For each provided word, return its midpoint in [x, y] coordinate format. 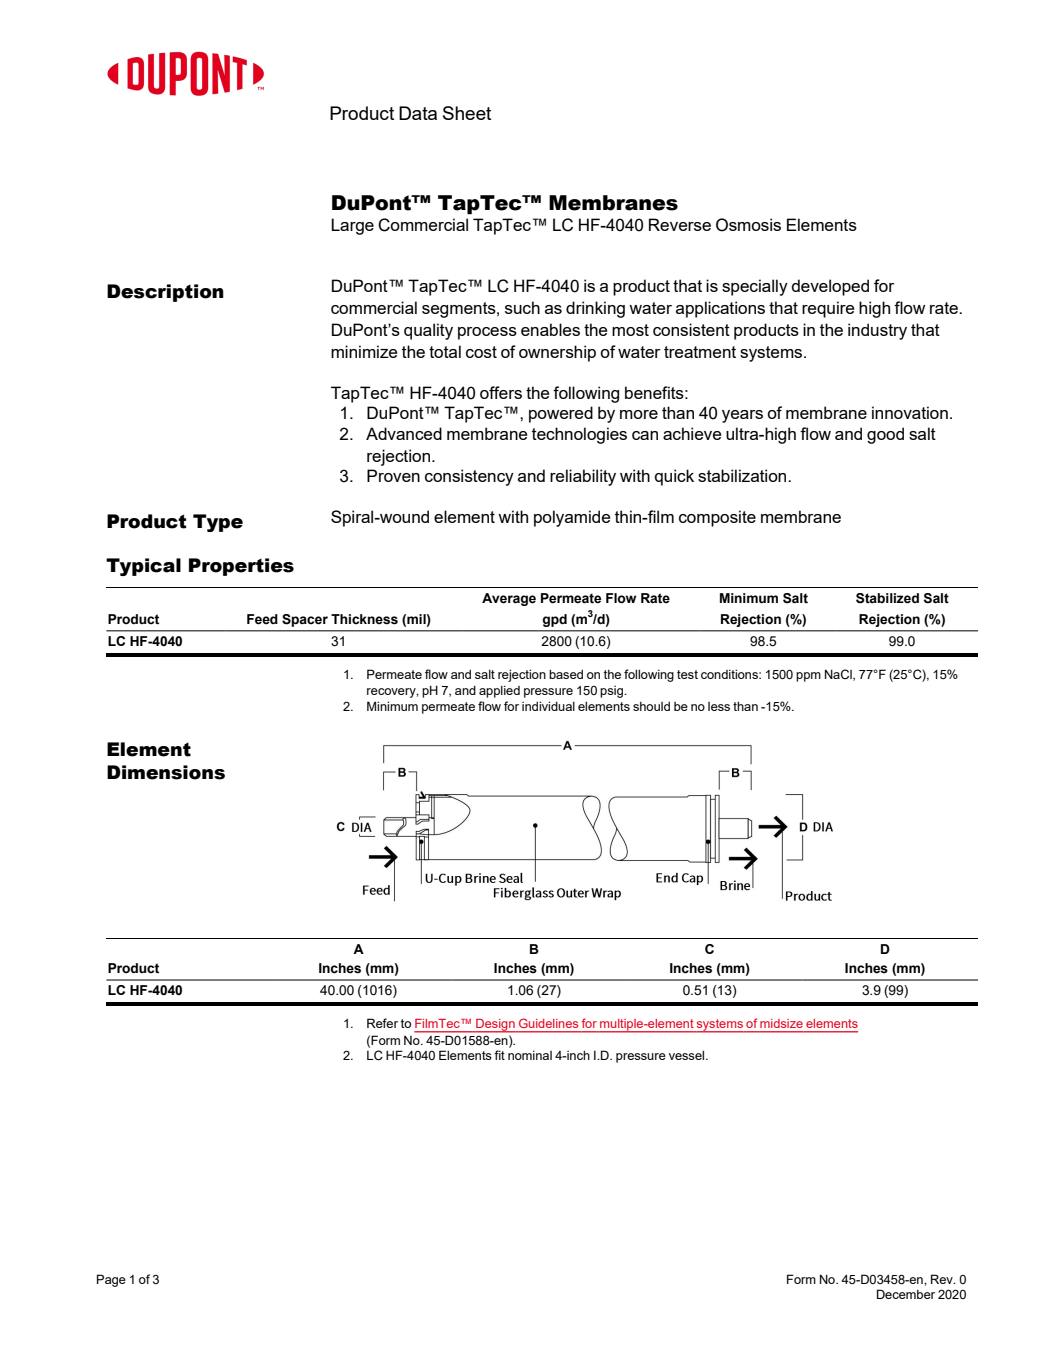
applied [499, 691]
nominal [530, 1055]
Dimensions [166, 772]
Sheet [467, 113]
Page [111, 1280]
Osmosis [748, 225]
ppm [808, 677]
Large [352, 226]
